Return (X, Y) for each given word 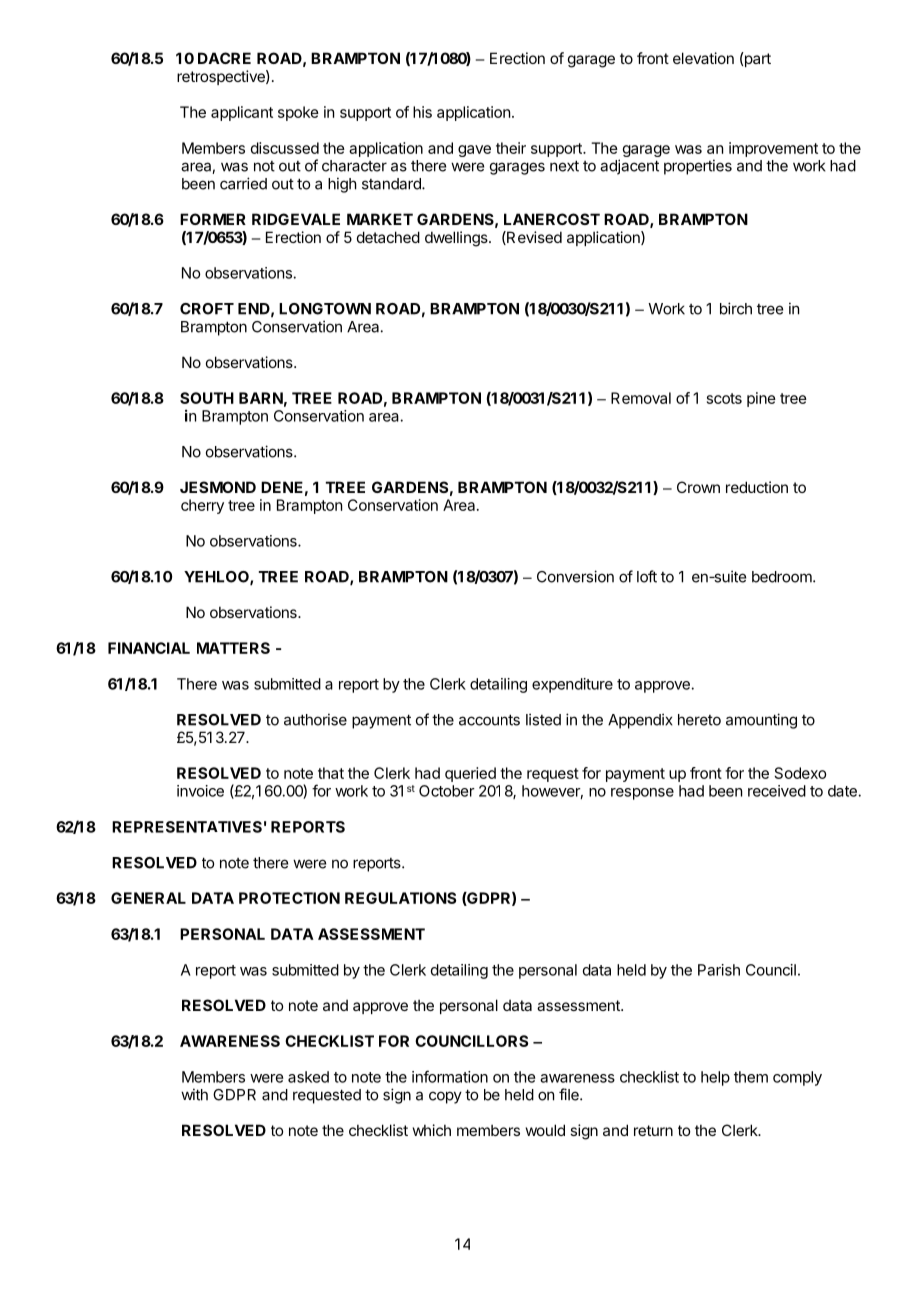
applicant (242, 113)
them (751, 1077)
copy (445, 1097)
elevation (703, 58)
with (194, 1094)
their (511, 148)
